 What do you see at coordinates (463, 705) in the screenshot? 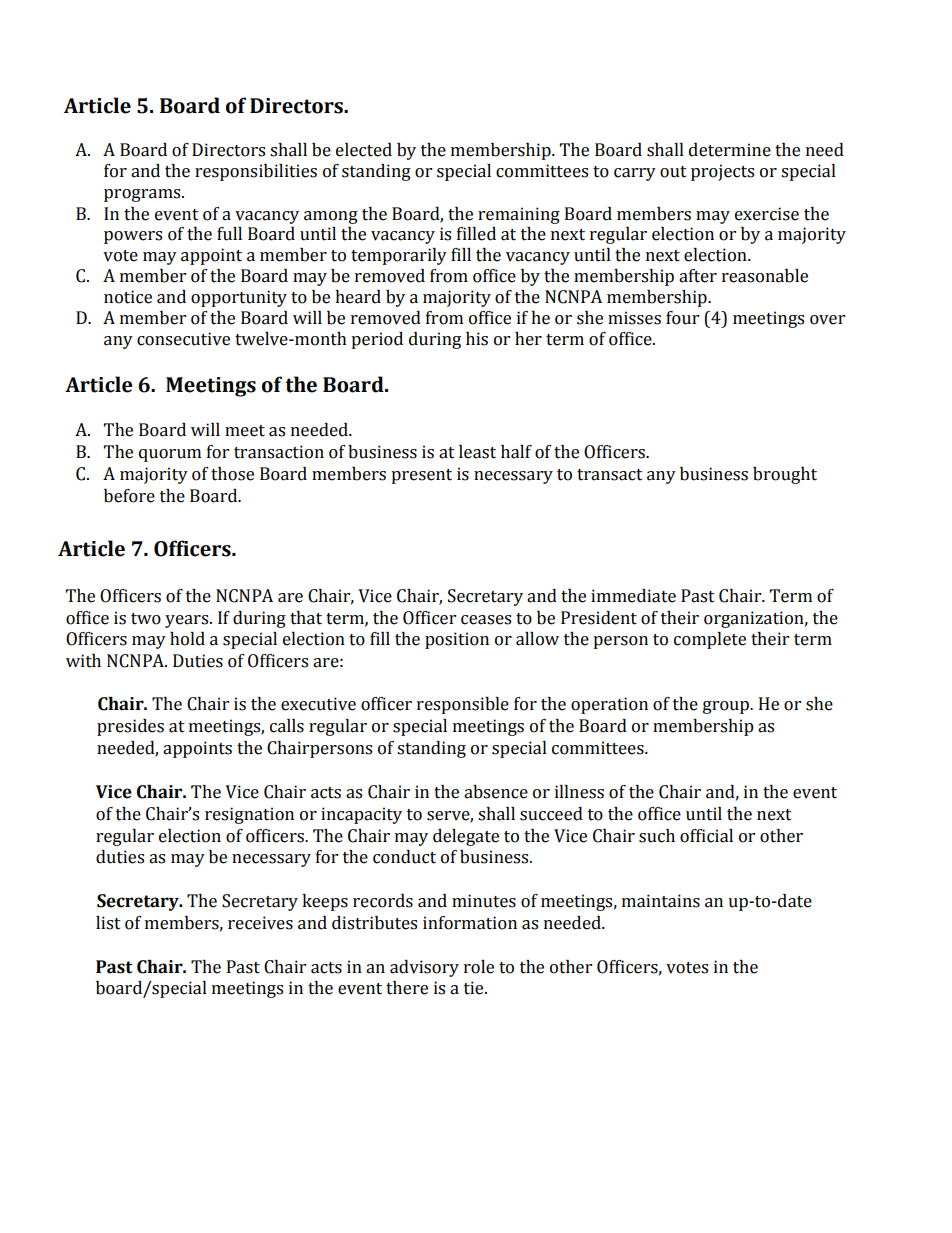
I see `responsible` at bounding box center [463, 705].
